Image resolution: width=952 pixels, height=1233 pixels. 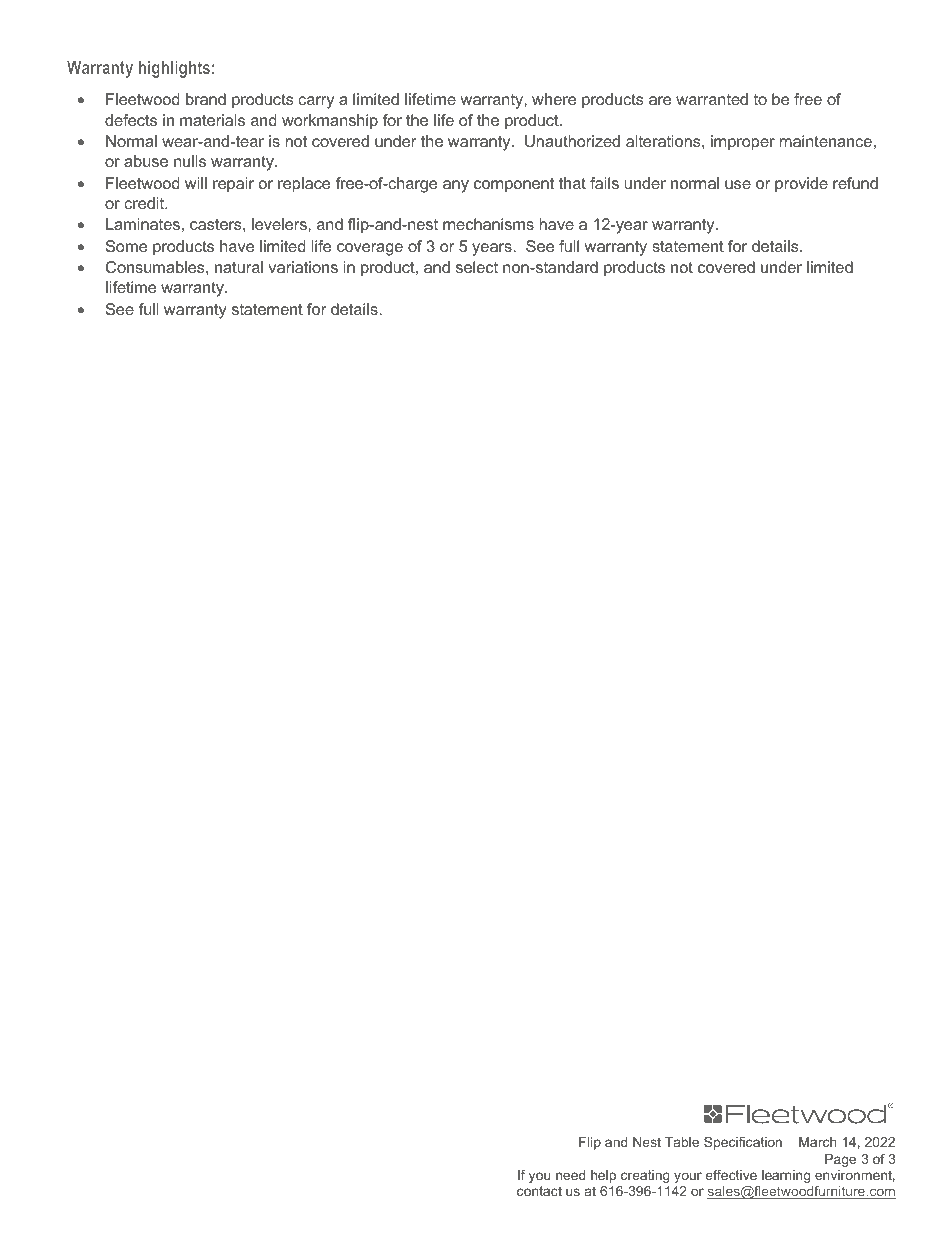 What do you see at coordinates (514, 185) in the screenshot?
I see `component` at bounding box center [514, 185].
